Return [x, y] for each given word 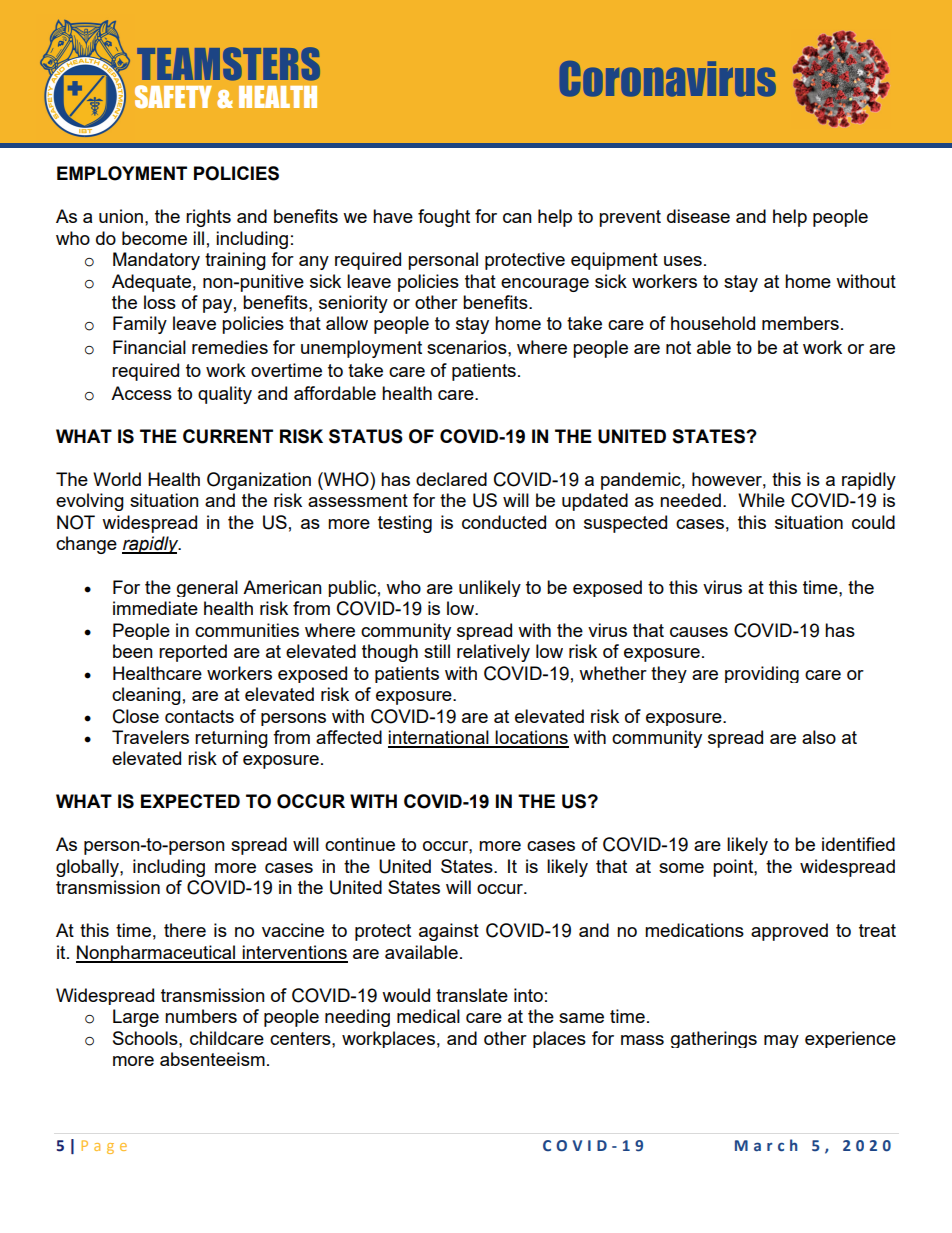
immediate [155, 608]
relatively [493, 653]
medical [428, 1016]
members [800, 323]
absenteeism [212, 1059]
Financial [149, 347]
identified [858, 844]
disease [698, 216]
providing [762, 674]
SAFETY [173, 96]
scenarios [468, 347]
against [449, 932]
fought [444, 218]
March [766, 1145]
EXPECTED [190, 801]
